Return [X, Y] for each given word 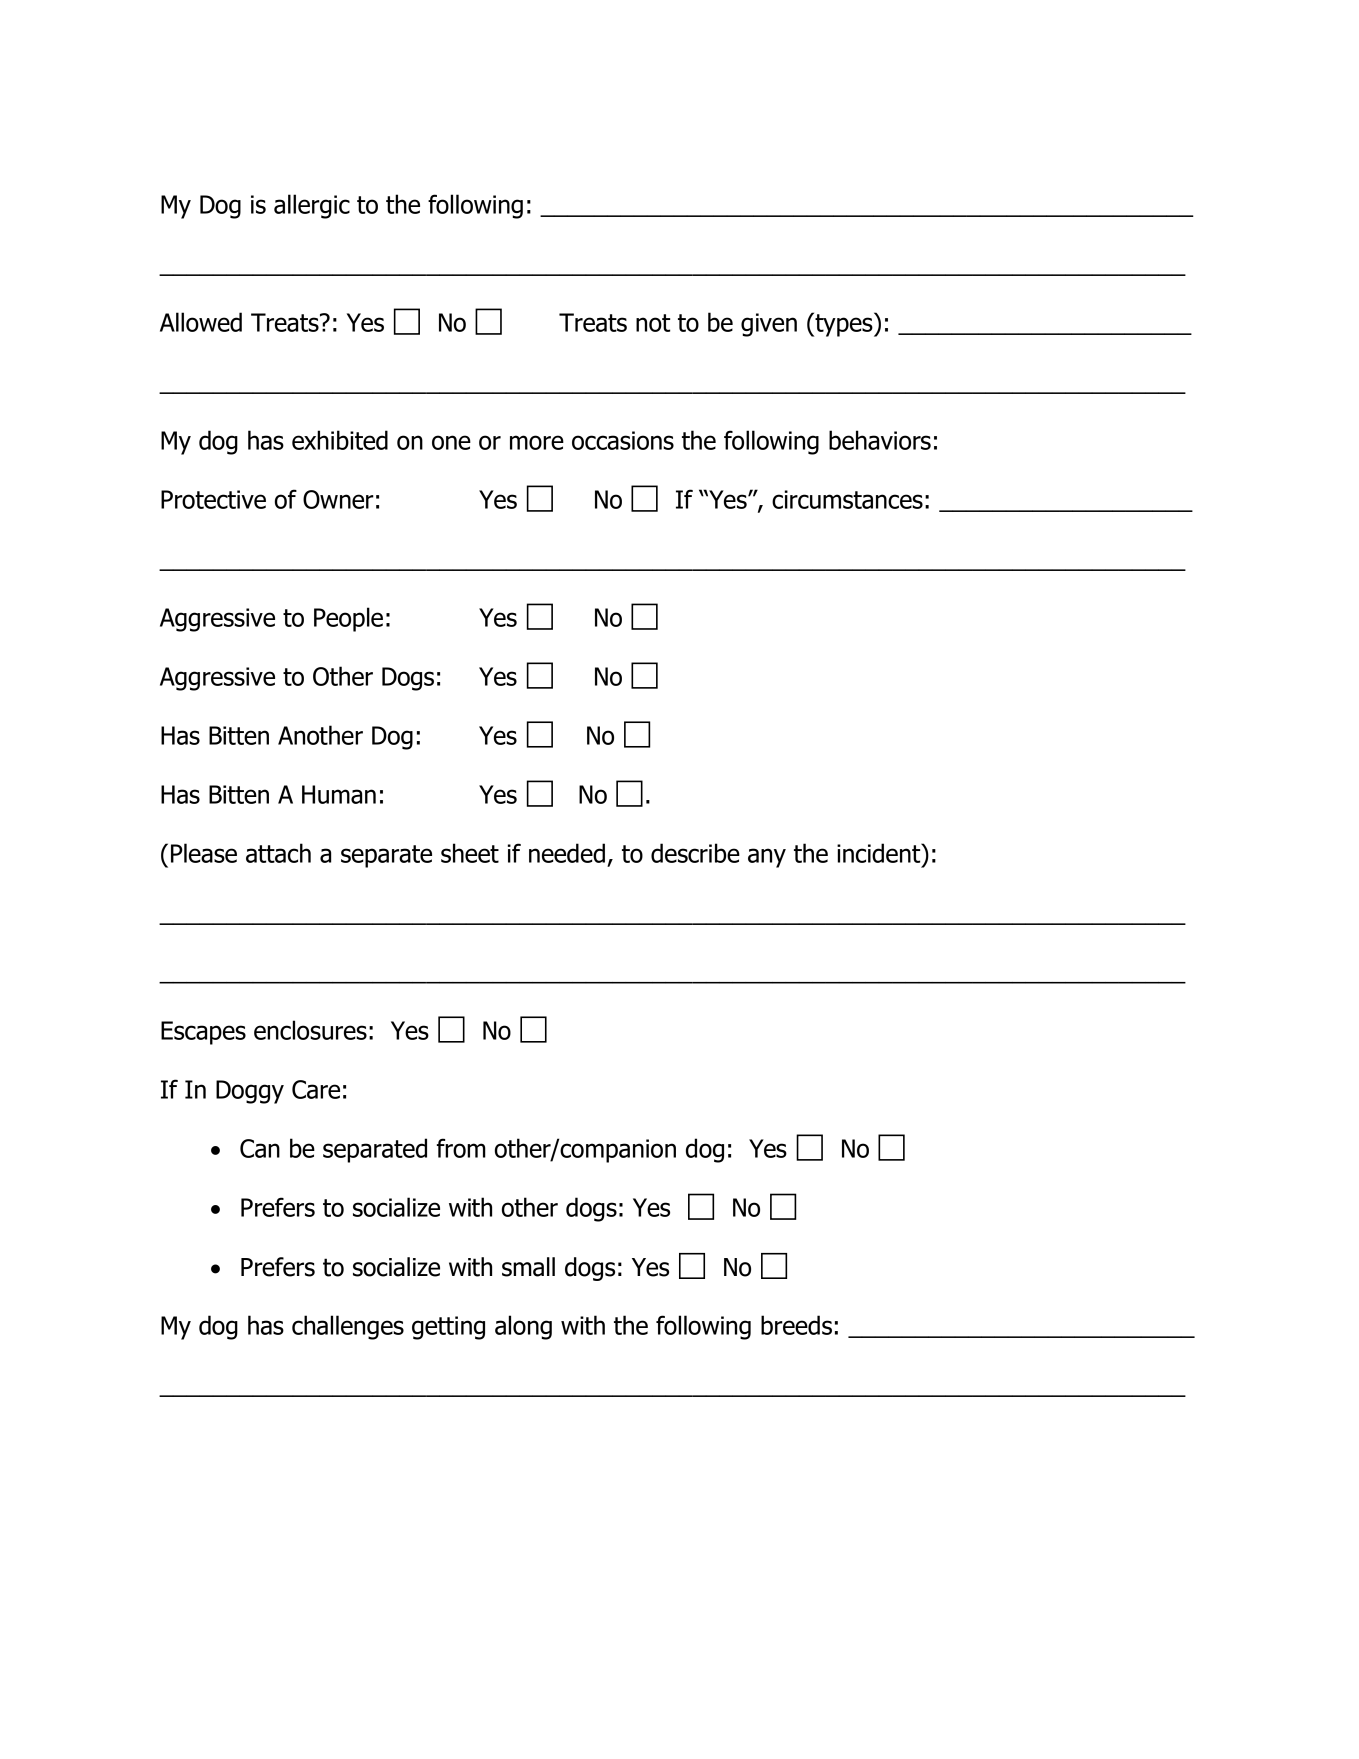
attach [278, 853]
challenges [348, 1327]
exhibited [340, 440]
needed [567, 853]
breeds [796, 1325]
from [461, 1148]
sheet [470, 853]
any [767, 858]
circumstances [847, 499]
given [769, 325]
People [348, 619]
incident [880, 853]
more [537, 442]
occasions [623, 440]
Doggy [250, 1092]
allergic [312, 206]
